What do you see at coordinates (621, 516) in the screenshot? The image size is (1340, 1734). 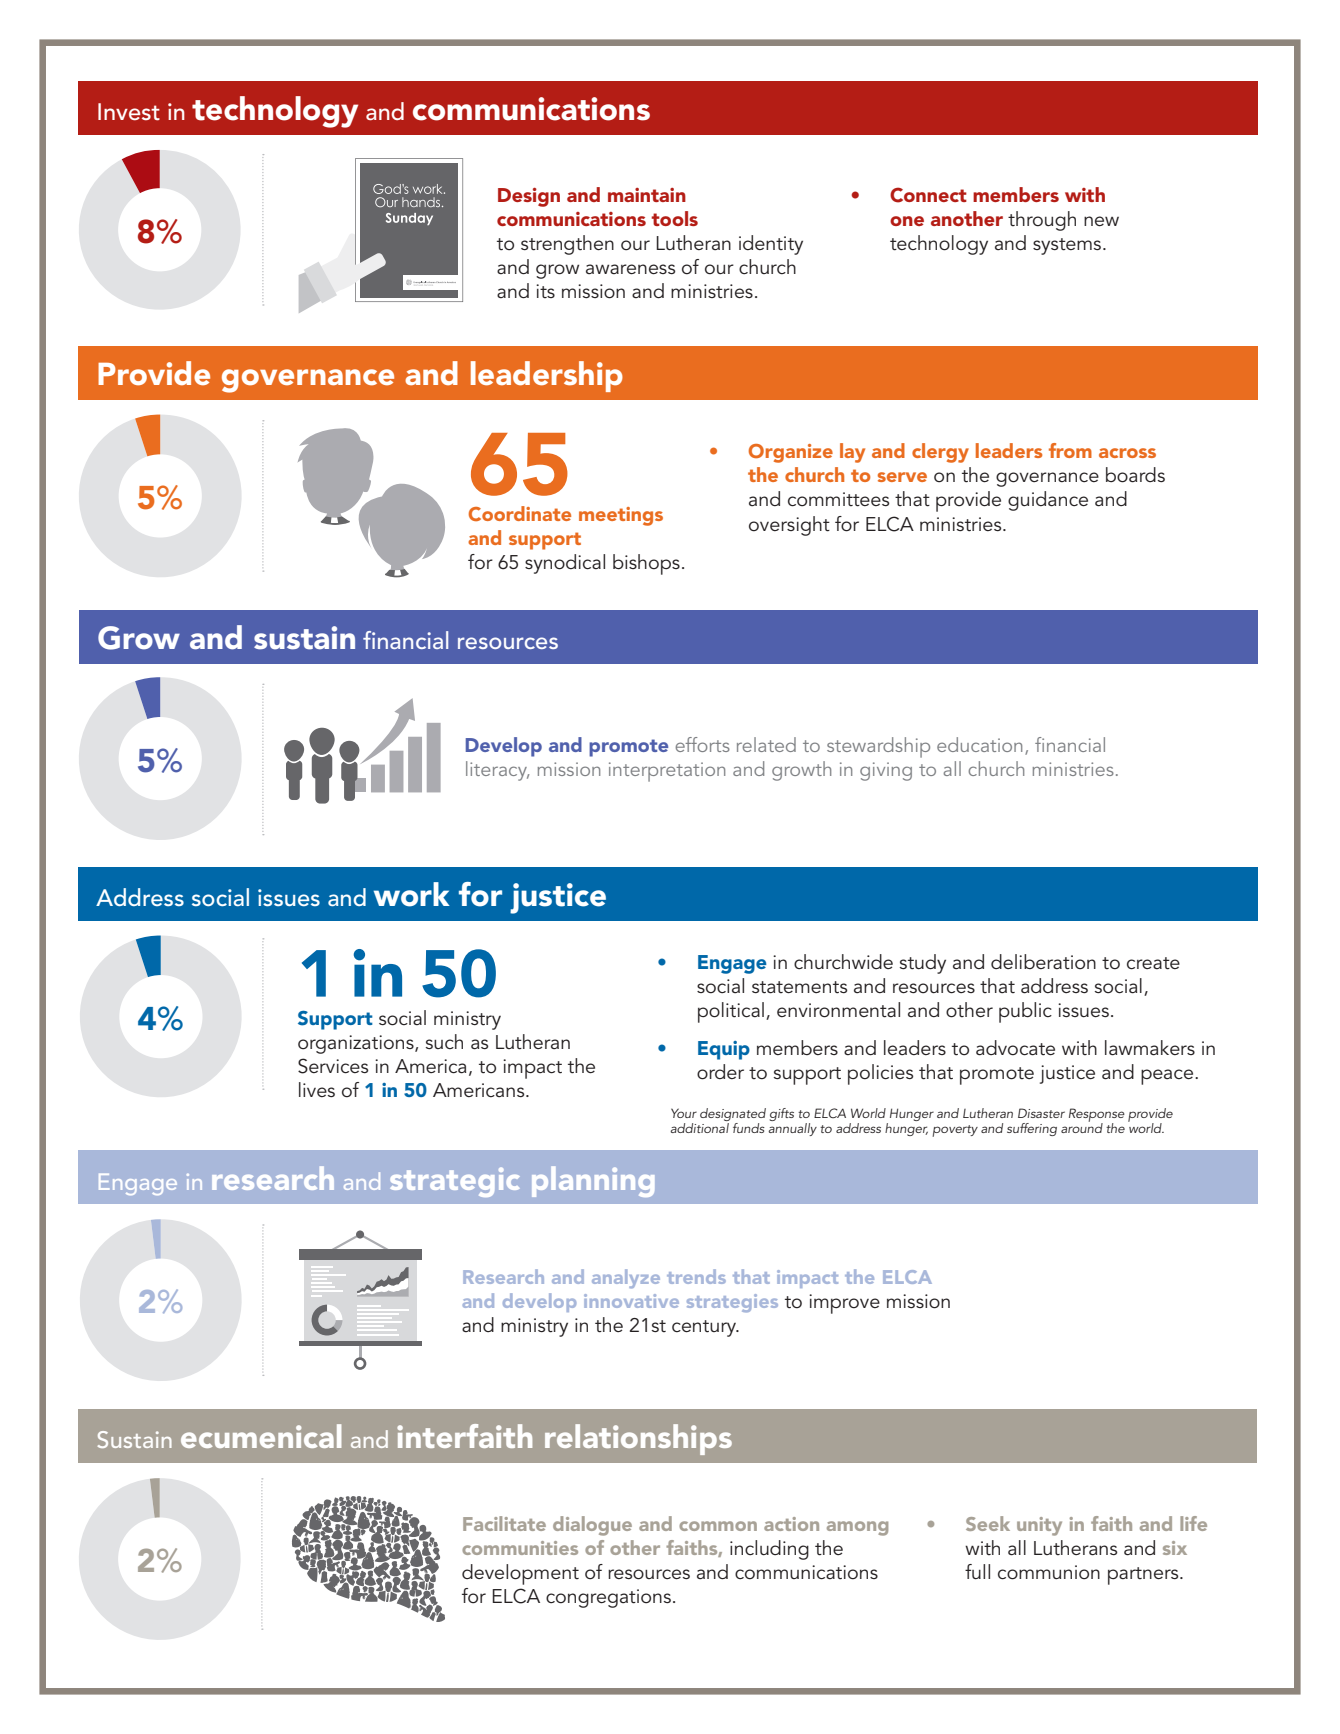 I see `meetings` at bounding box center [621, 516].
